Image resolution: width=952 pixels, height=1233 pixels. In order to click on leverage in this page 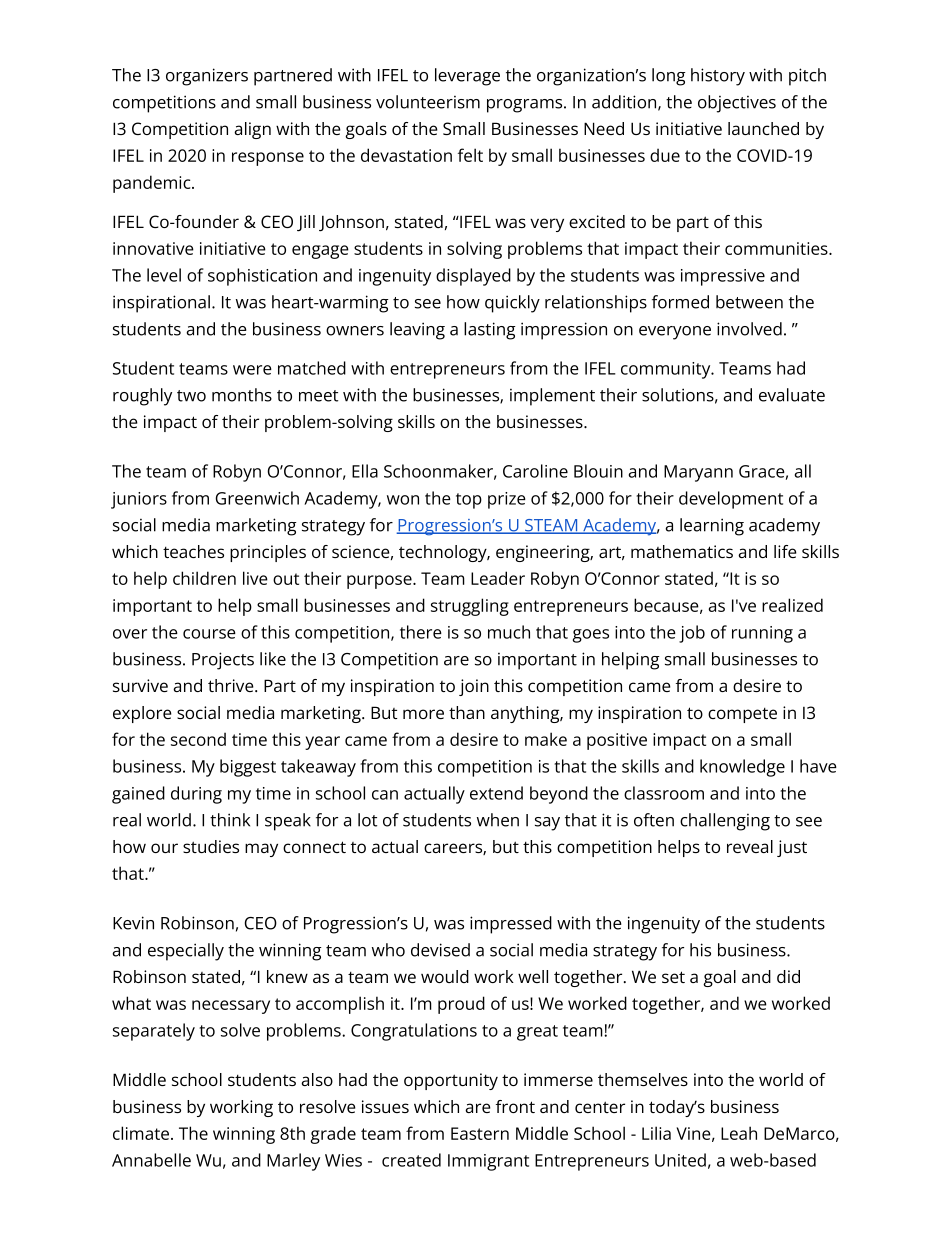, I will do `click(467, 77)`.
